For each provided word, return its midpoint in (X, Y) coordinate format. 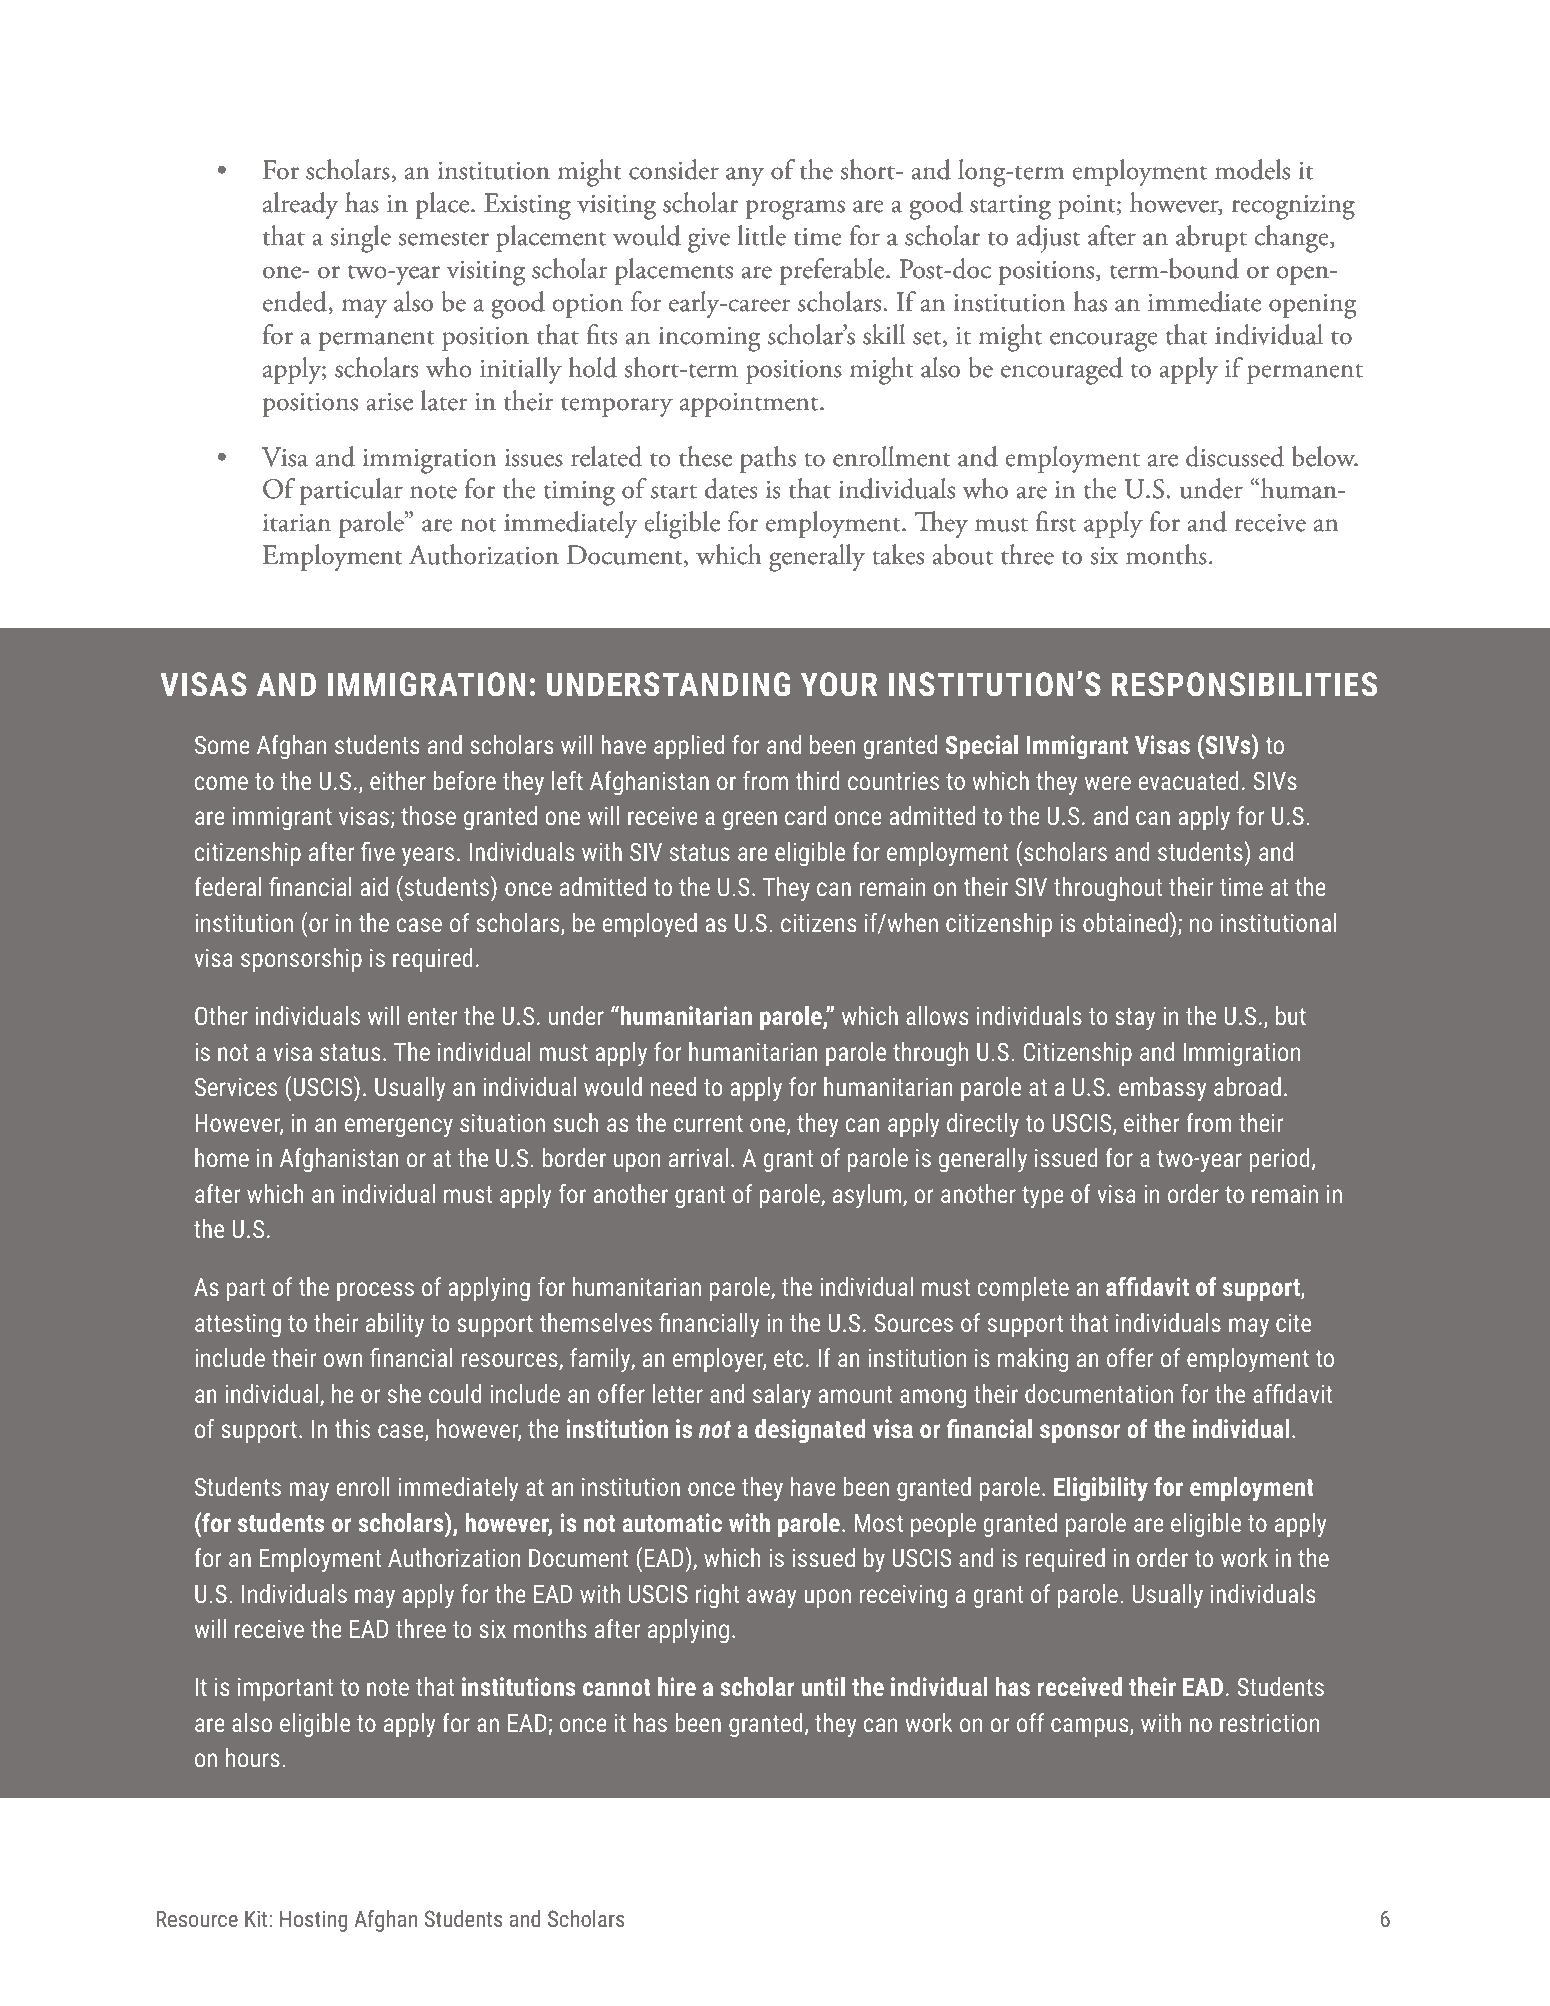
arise (389, 401)
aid (374, 886)
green (750, 820)
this (352, 1428)
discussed (1235, 456)
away (771, 1598)
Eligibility (1101, 1489)
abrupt (1211, 238)
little (762, 235)
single (361, 239)
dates (731, 488)
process (375, 1291)
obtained (1125, 922)
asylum (868, 1196)
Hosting (313, 1921)
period (1280, 1160)
